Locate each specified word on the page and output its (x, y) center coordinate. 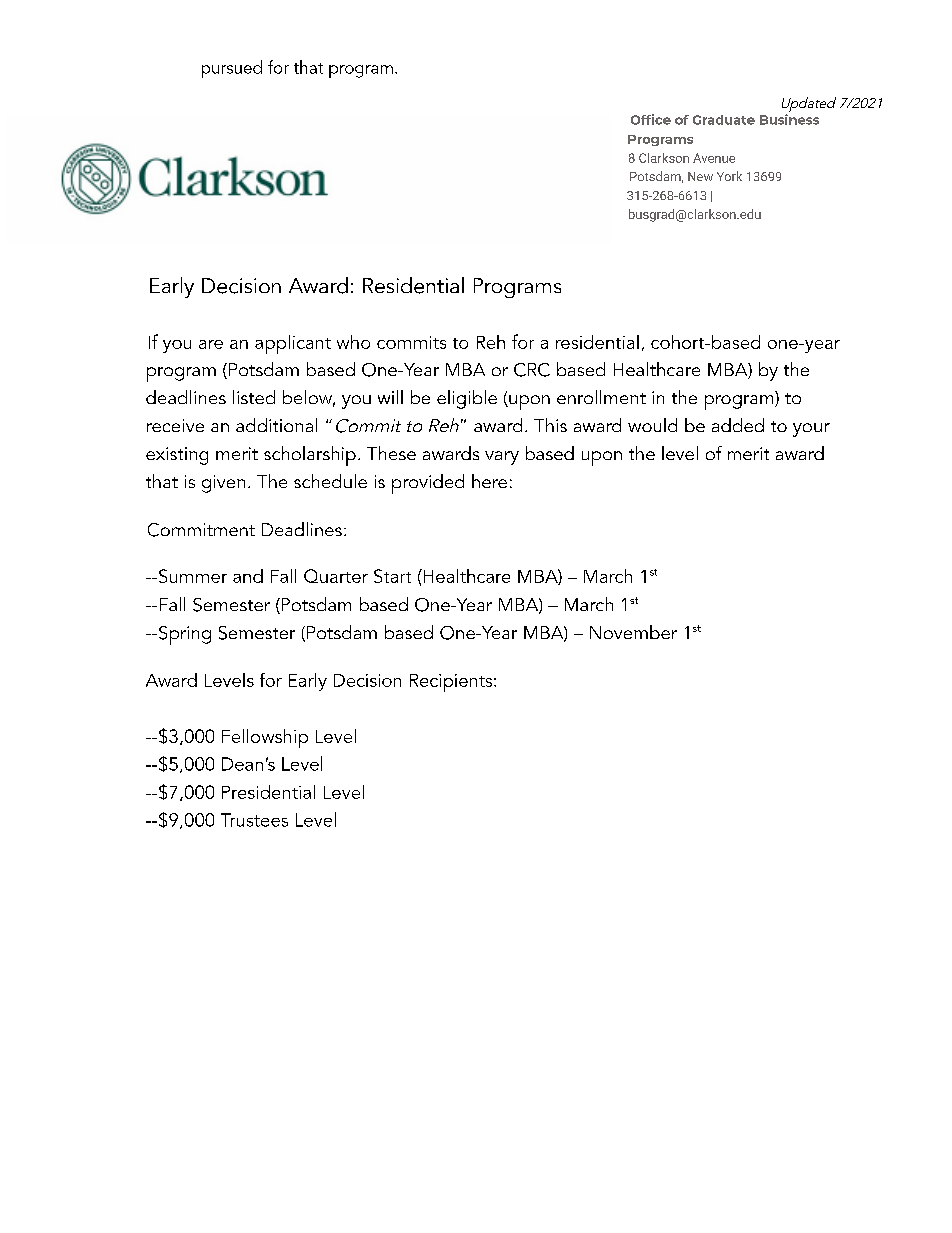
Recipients (452, 683)
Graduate (724, 120)
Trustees (254, 820)
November (633, 632)
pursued (232, 69)
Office (651, 119)
